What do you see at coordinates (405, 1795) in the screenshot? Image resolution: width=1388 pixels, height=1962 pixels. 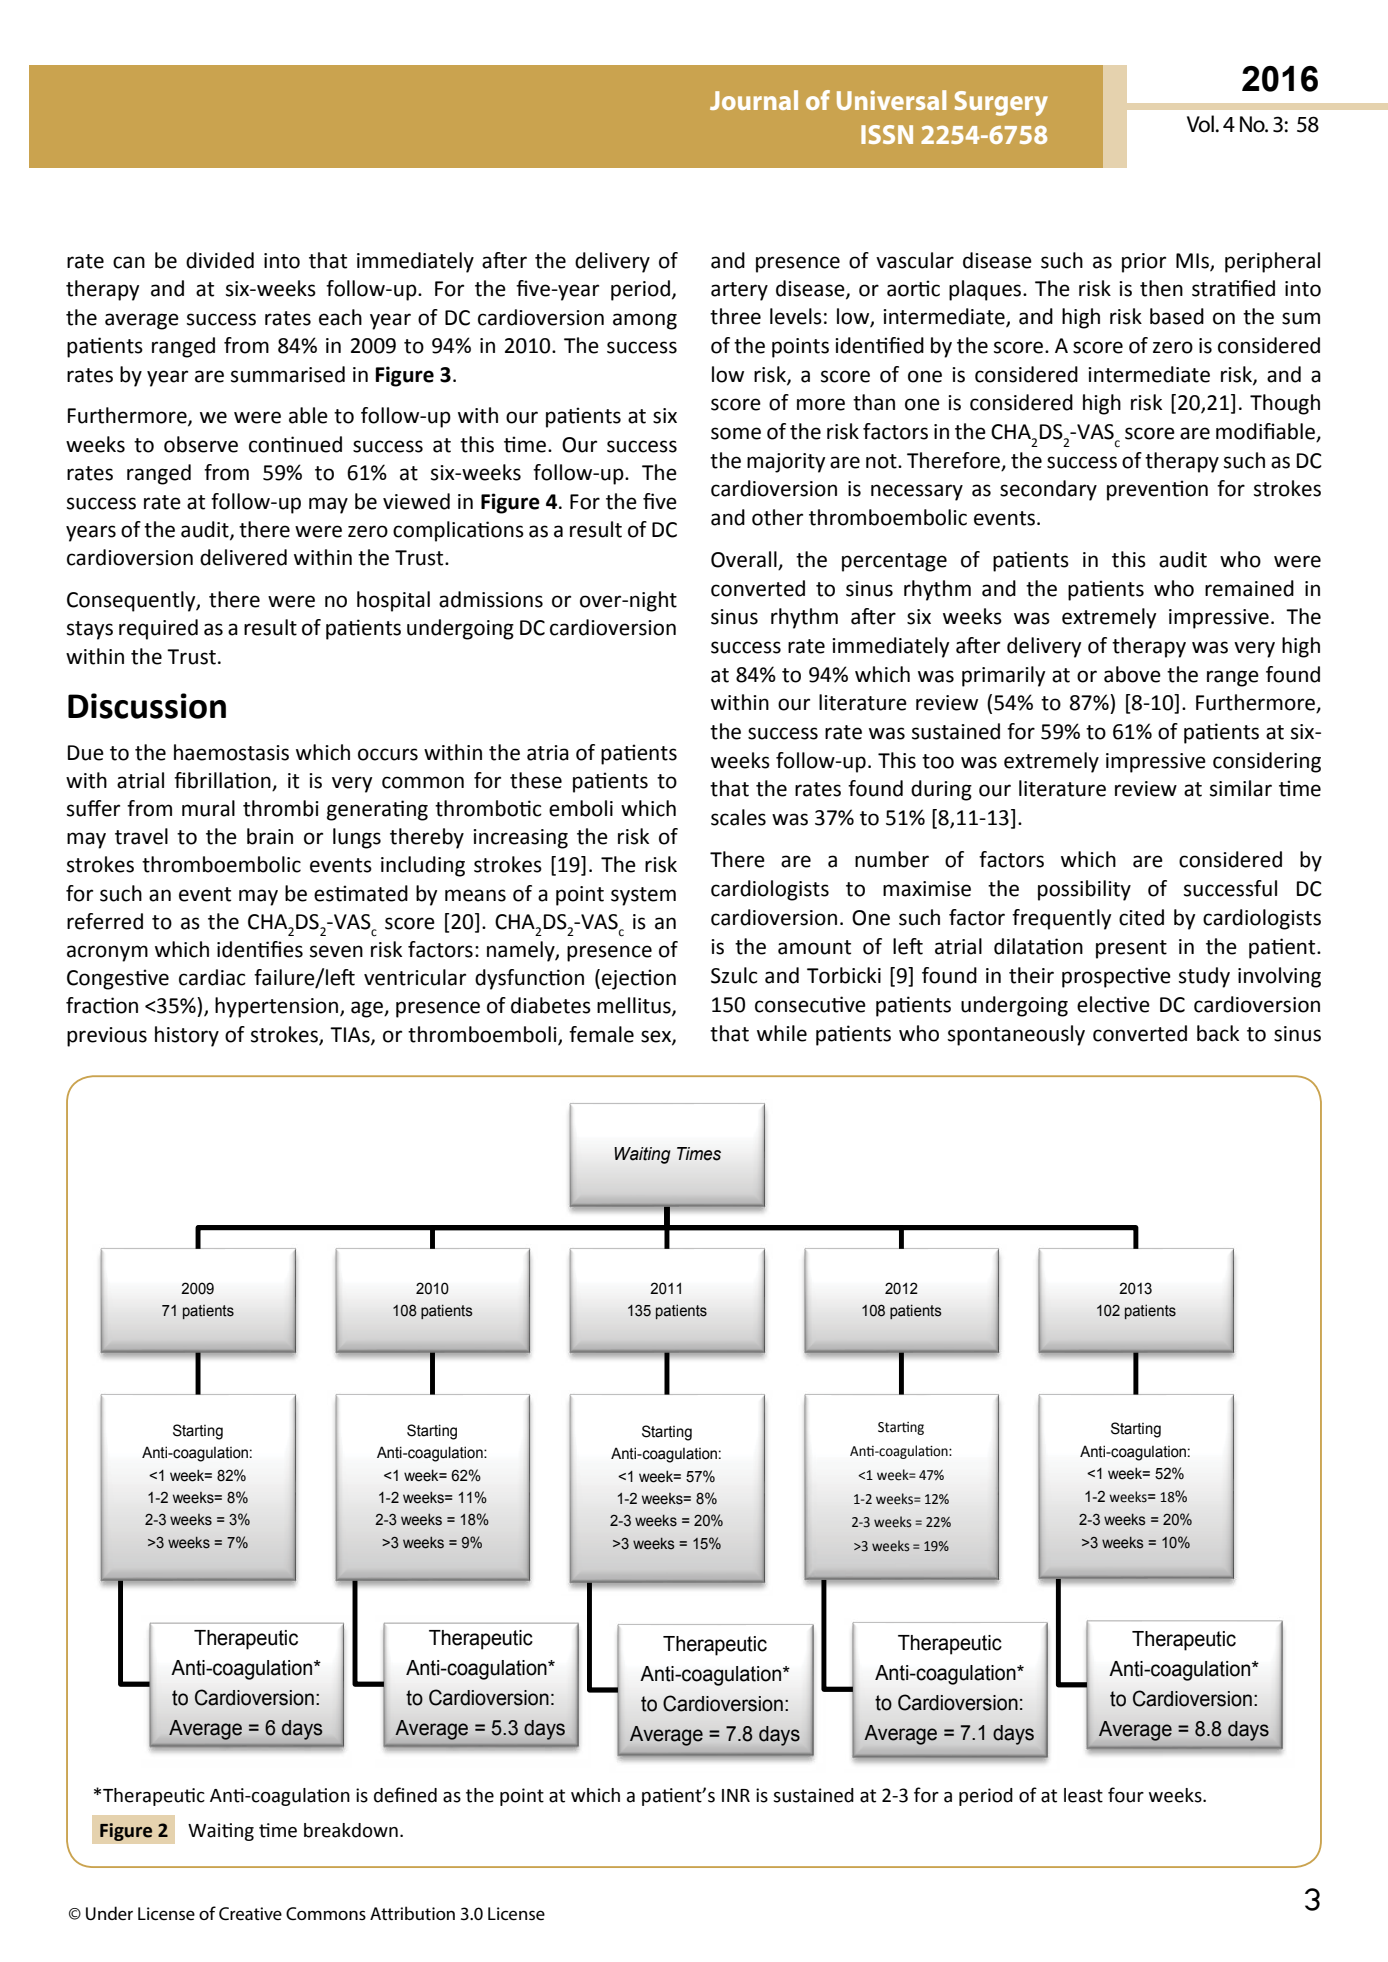 I see `defined` at bounding box center [405, 1795].
